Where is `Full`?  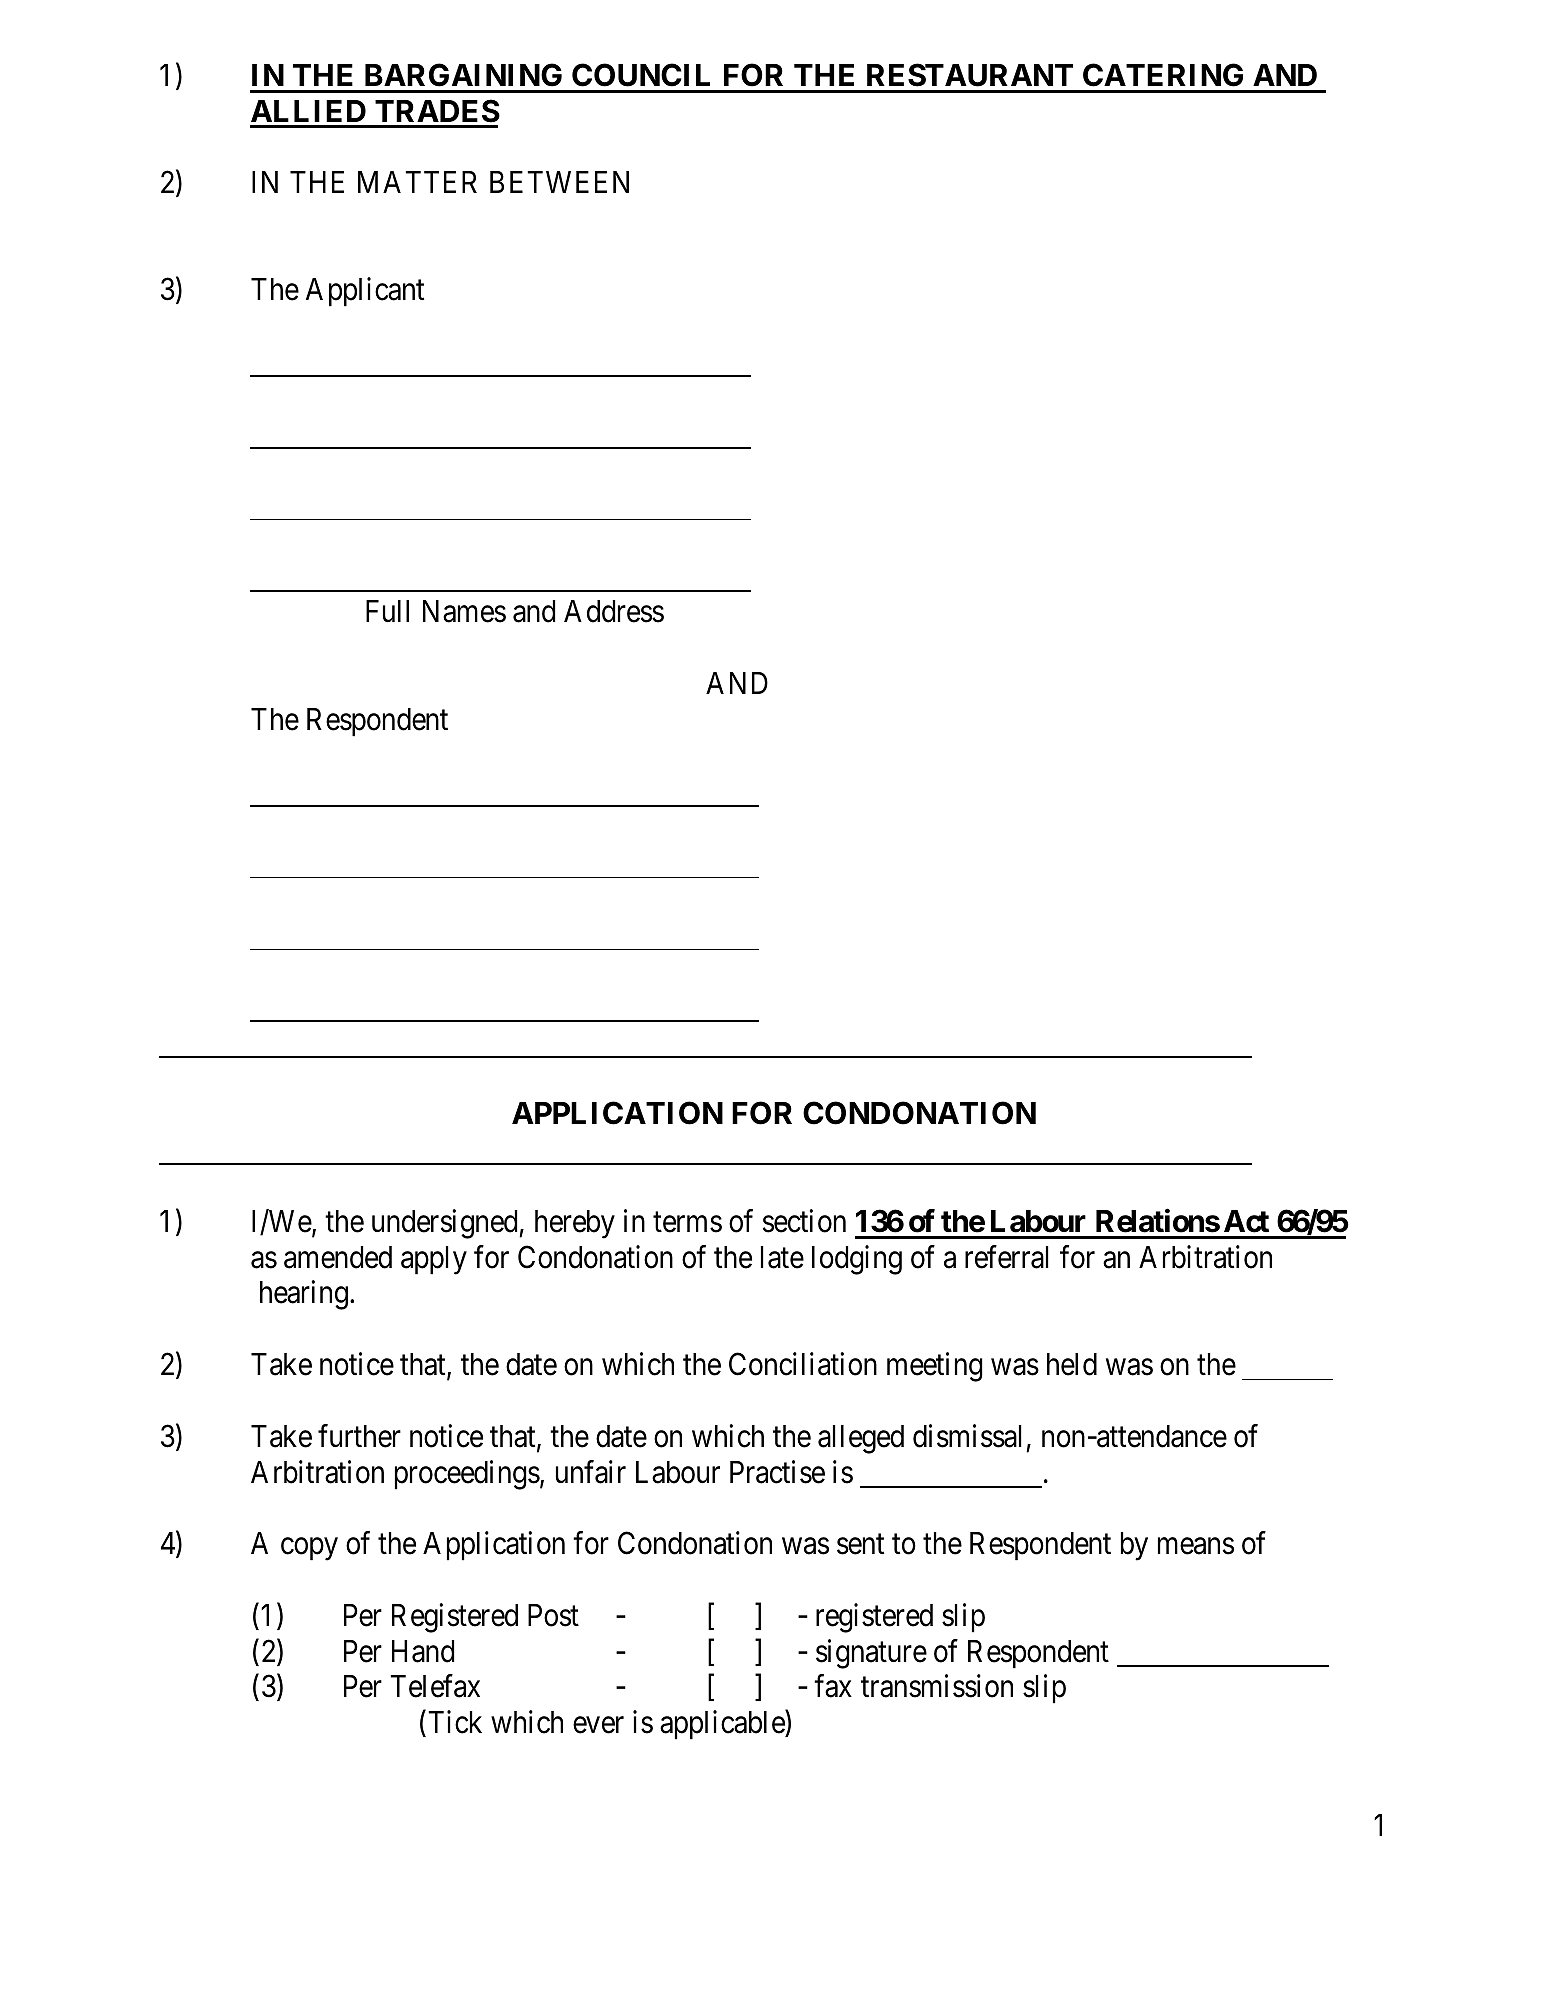
Full is located at coordinates (387, 611).
